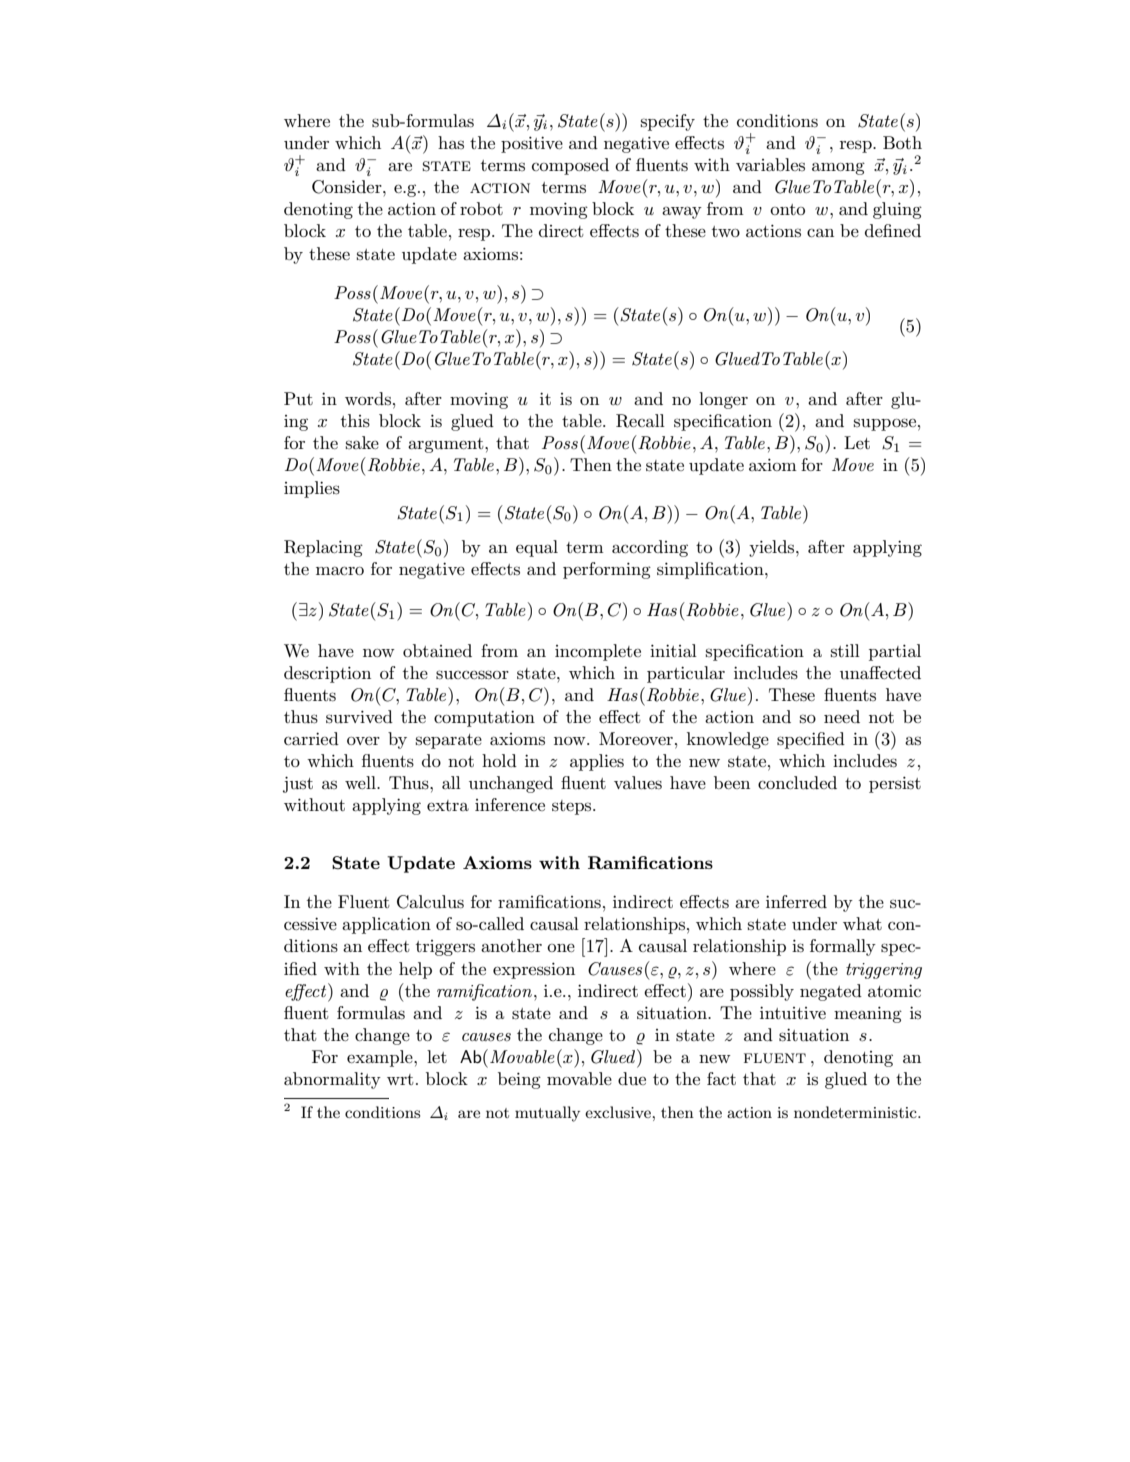 The image size is (1130, 1462). Describe the element at coordinates (838, 168) in the screenshot. I see `among` at that location.
